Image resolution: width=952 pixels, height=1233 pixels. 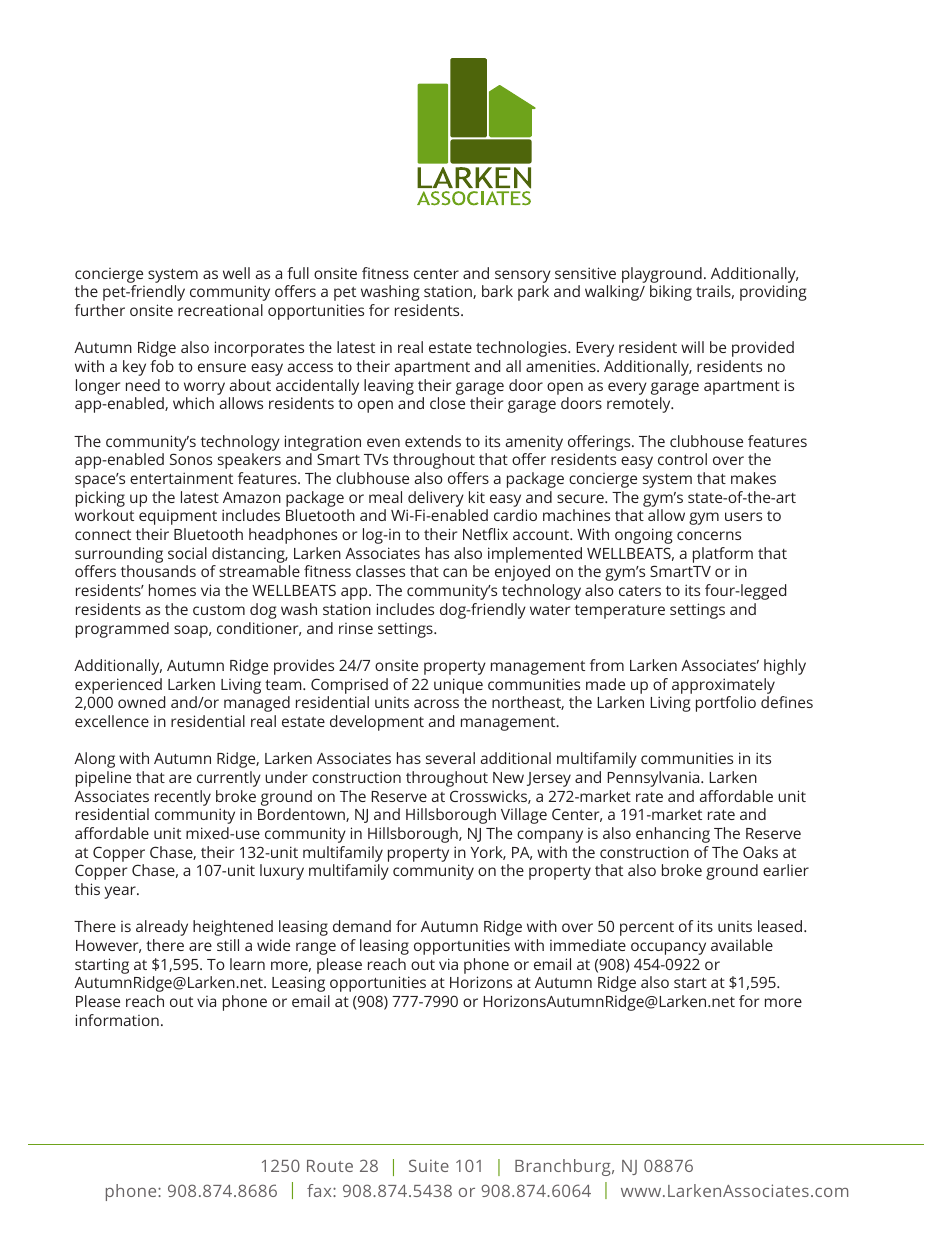 What do you see at coordinates (671, 293) in the page?
I see `biking` at bounding box center [671, 293].
